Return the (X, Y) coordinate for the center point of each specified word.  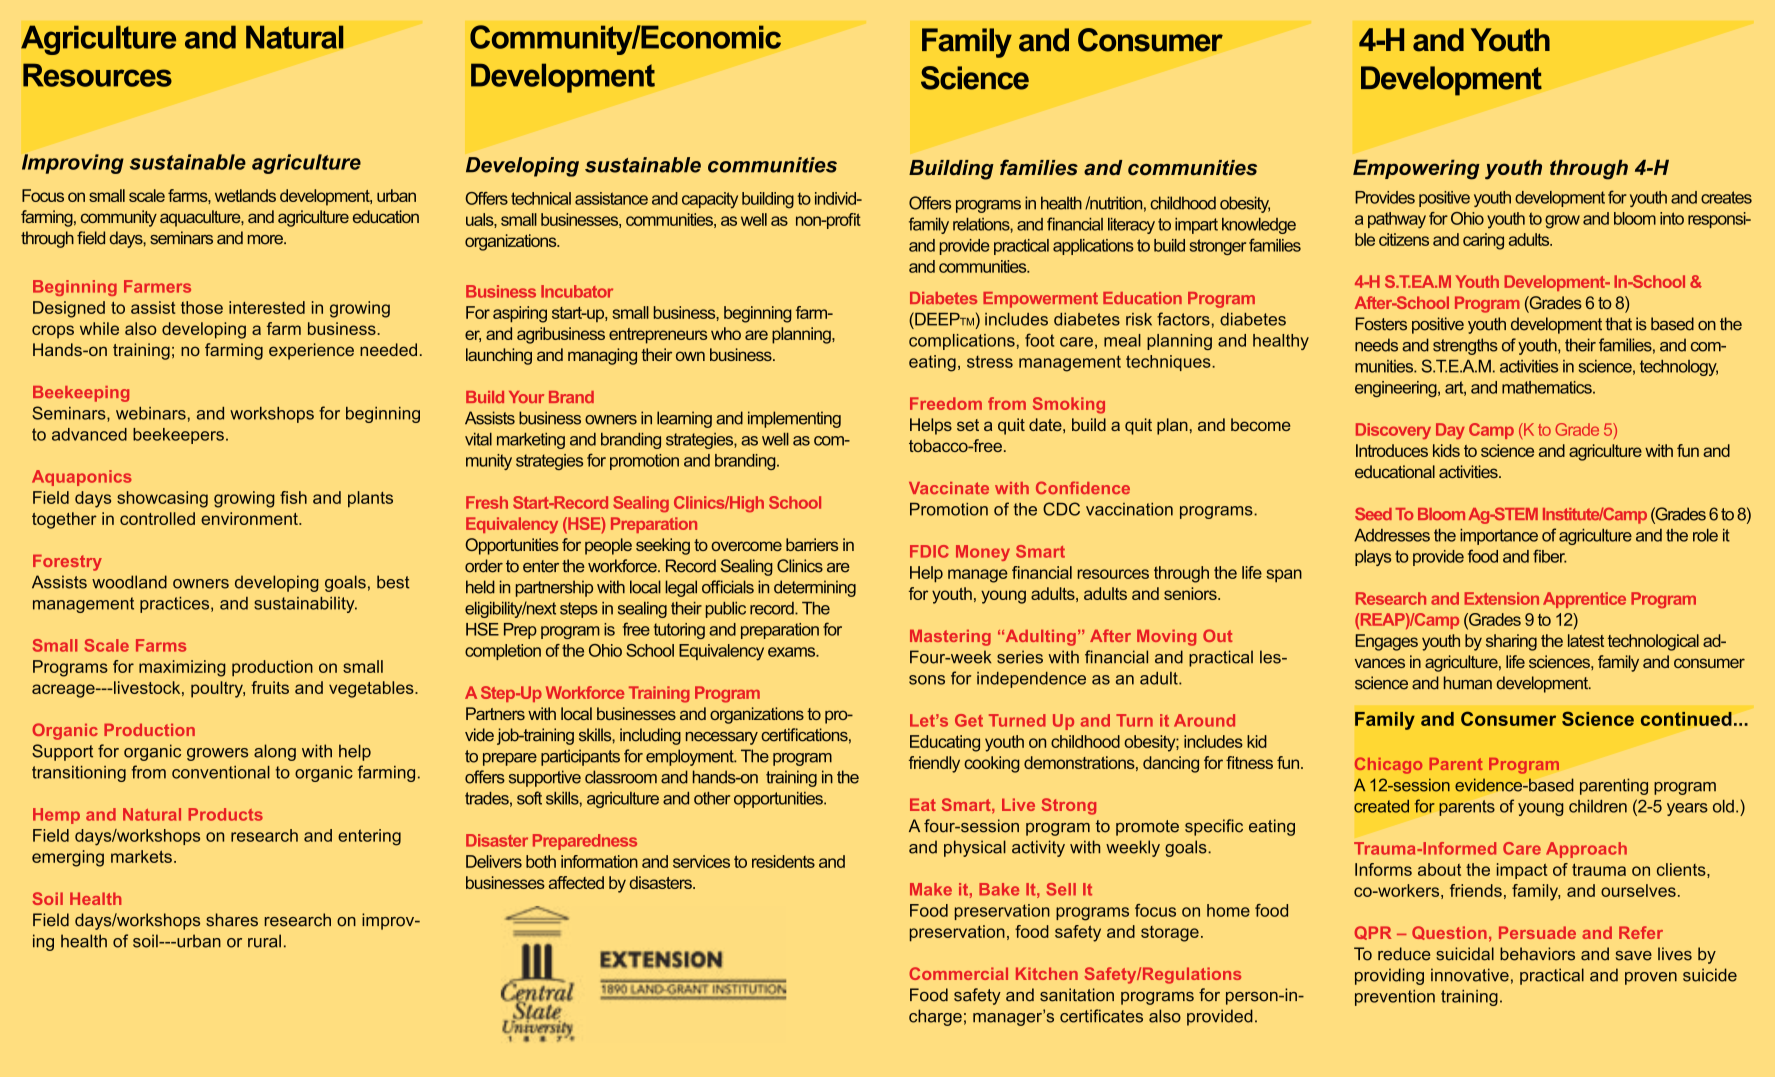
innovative (1470, 975)
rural (264, 941)
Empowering (1416, 169)
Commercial (958, 973)
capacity (710, 200)
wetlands (245, 195)
